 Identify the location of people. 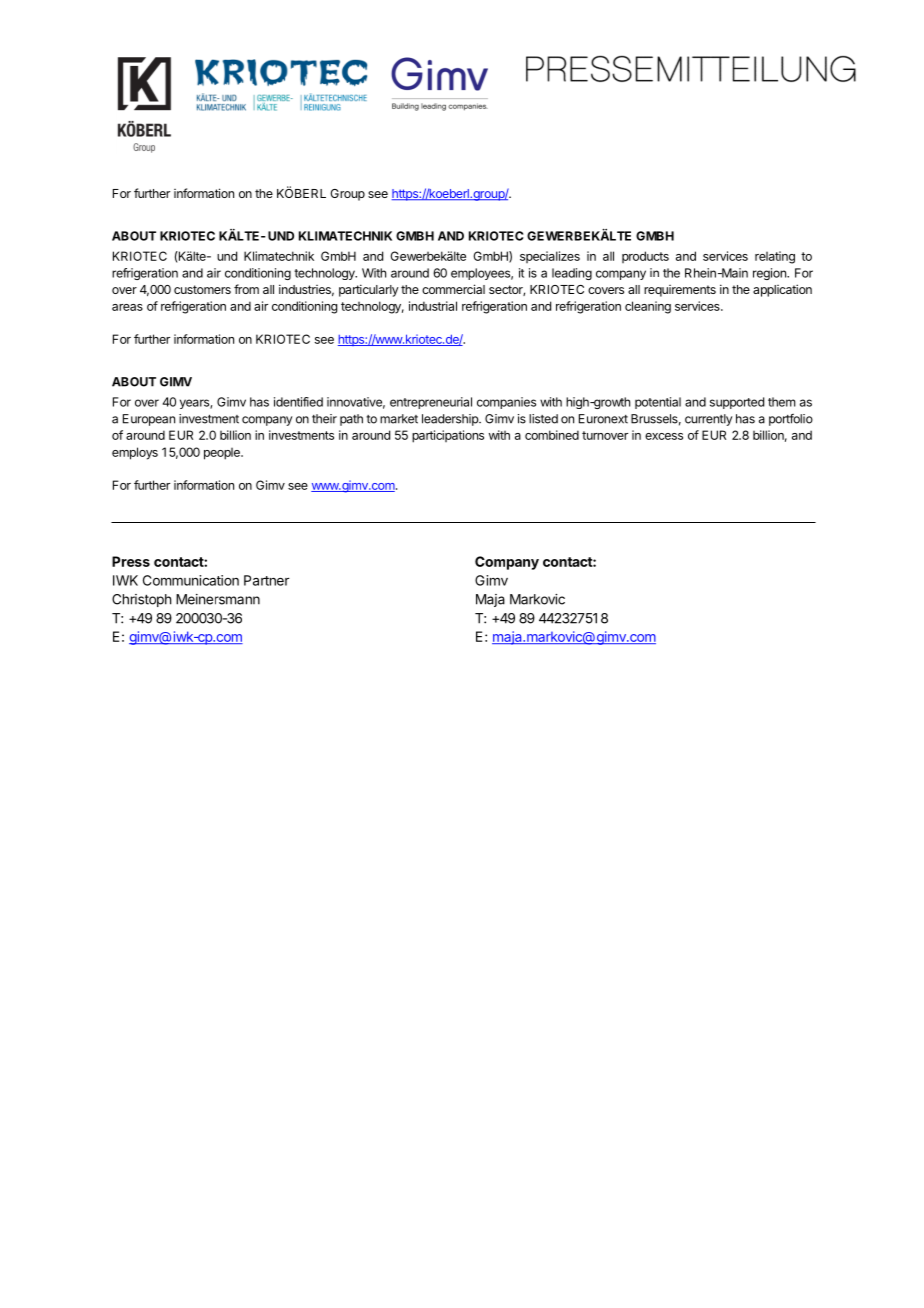
(223, 454).
